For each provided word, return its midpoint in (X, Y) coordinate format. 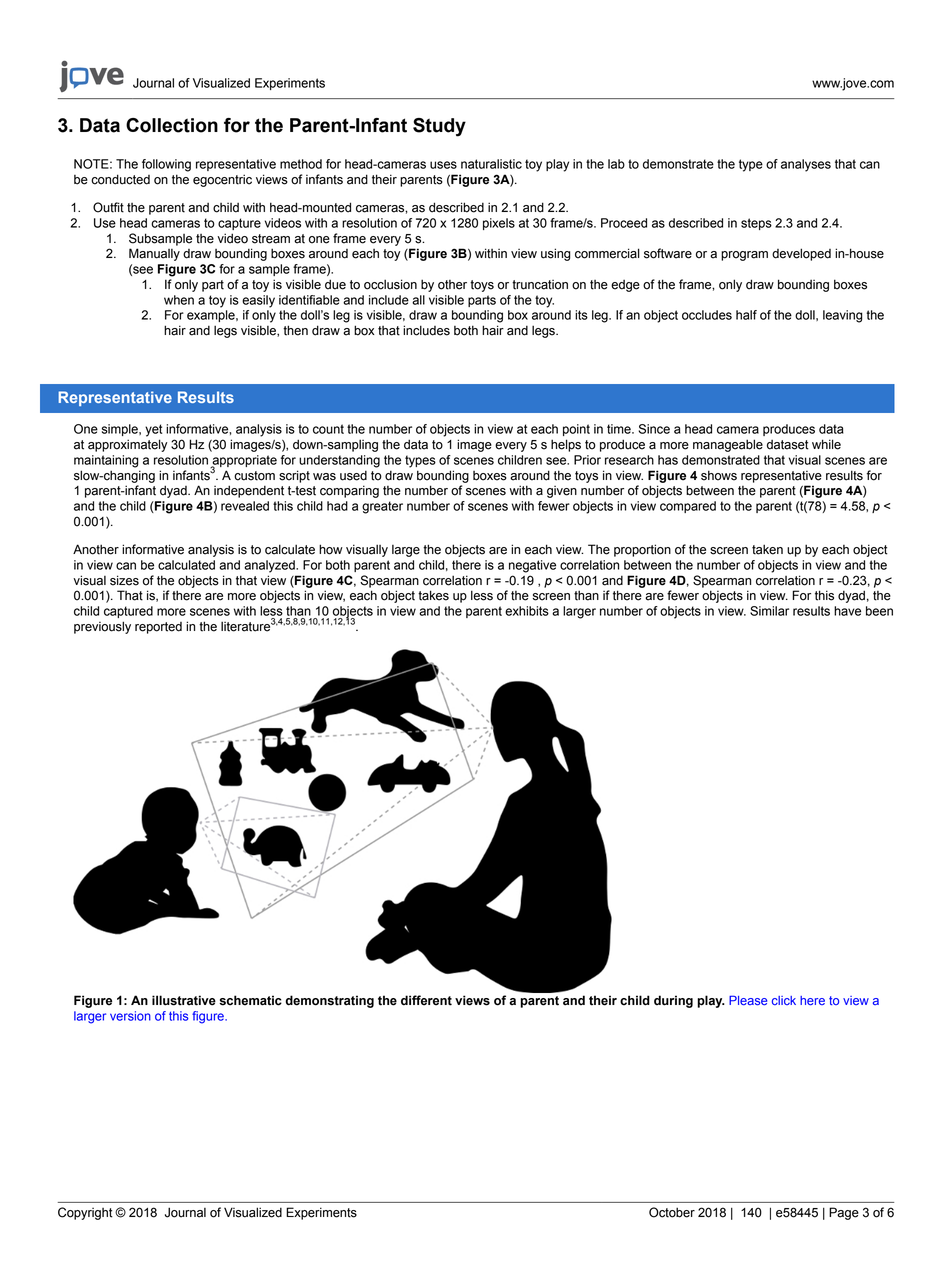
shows (719, 475)
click (784, 1000)
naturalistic (491, 164)
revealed (245, 506)
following (166, 165)
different (426, 1000)
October (672, 1212)
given (562, 492)
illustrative (184, 1000)
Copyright (85, 1213)
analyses (806, 165)
